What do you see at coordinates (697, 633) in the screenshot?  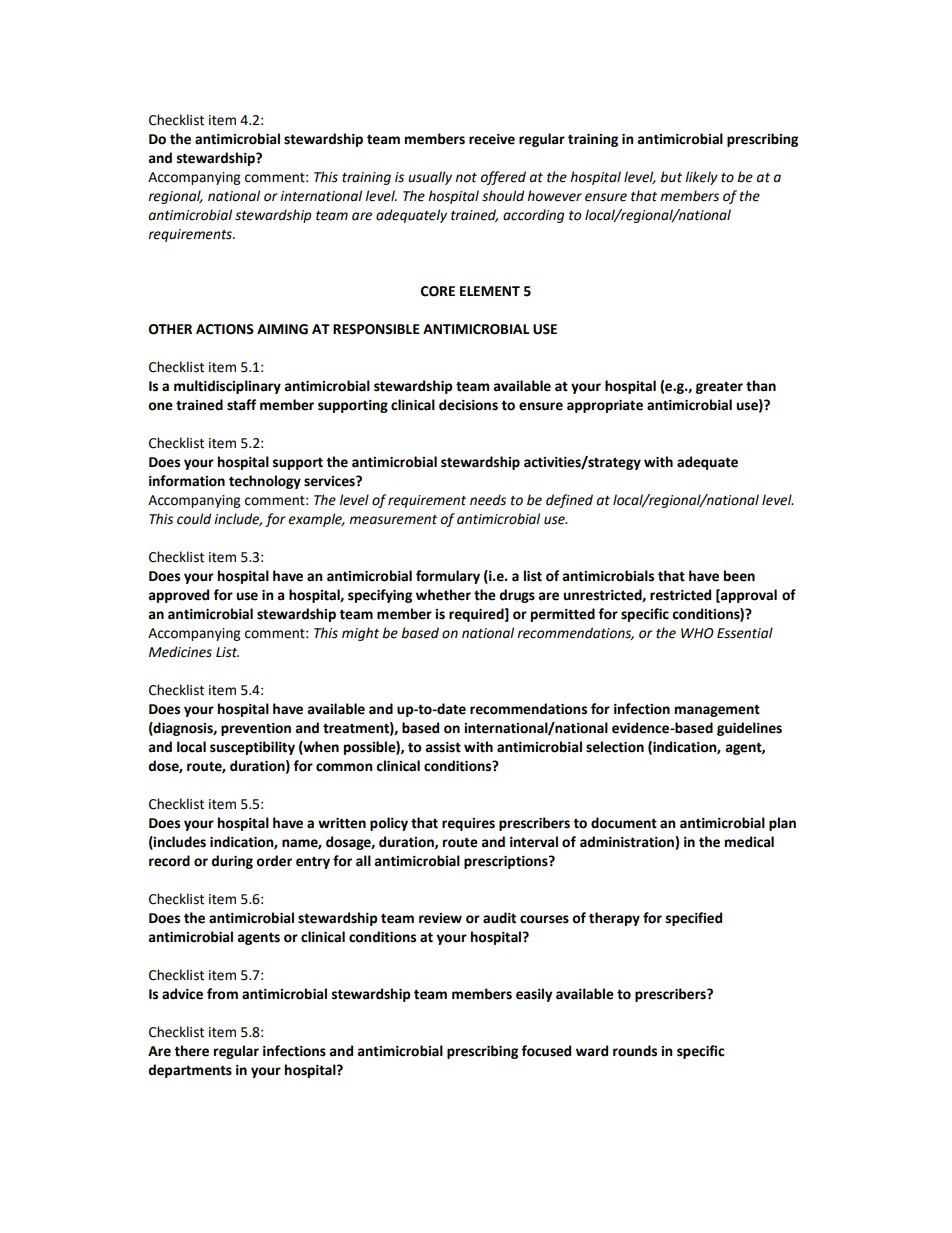 I see `WHO` at bounding box center [697, 633].
